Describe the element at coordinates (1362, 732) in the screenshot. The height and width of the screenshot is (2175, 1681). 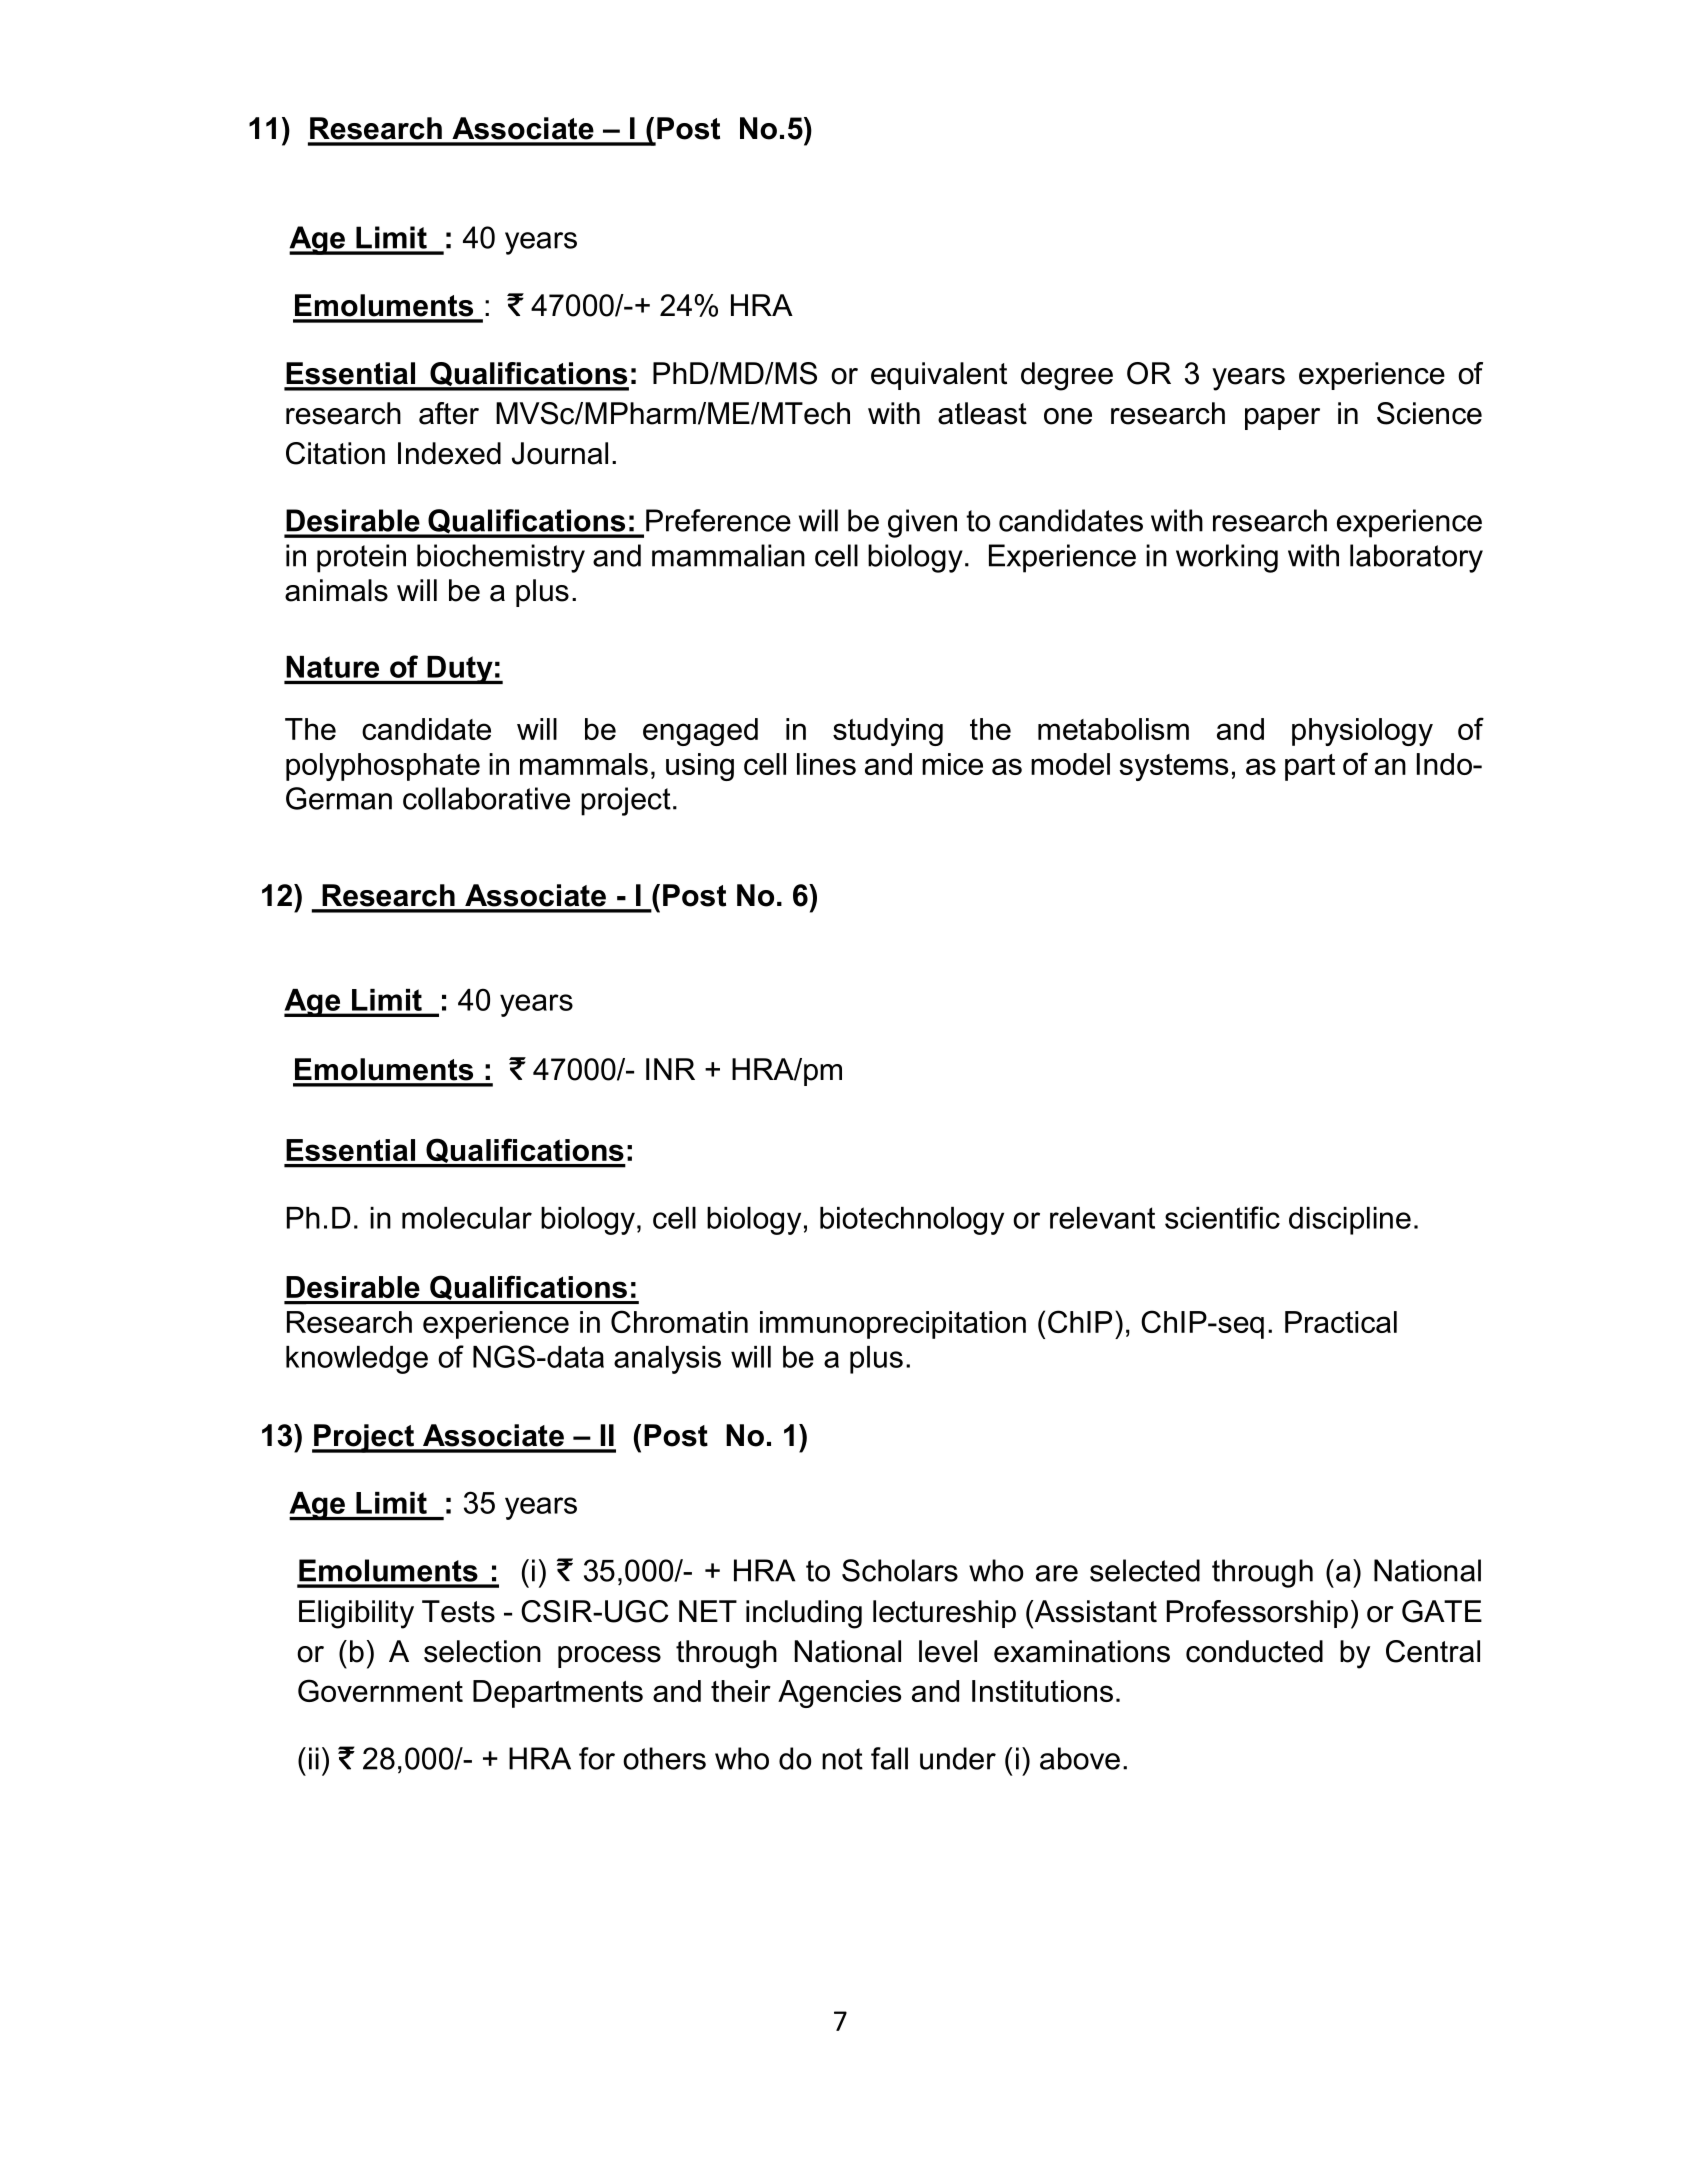
I see `physiology` at that location.
